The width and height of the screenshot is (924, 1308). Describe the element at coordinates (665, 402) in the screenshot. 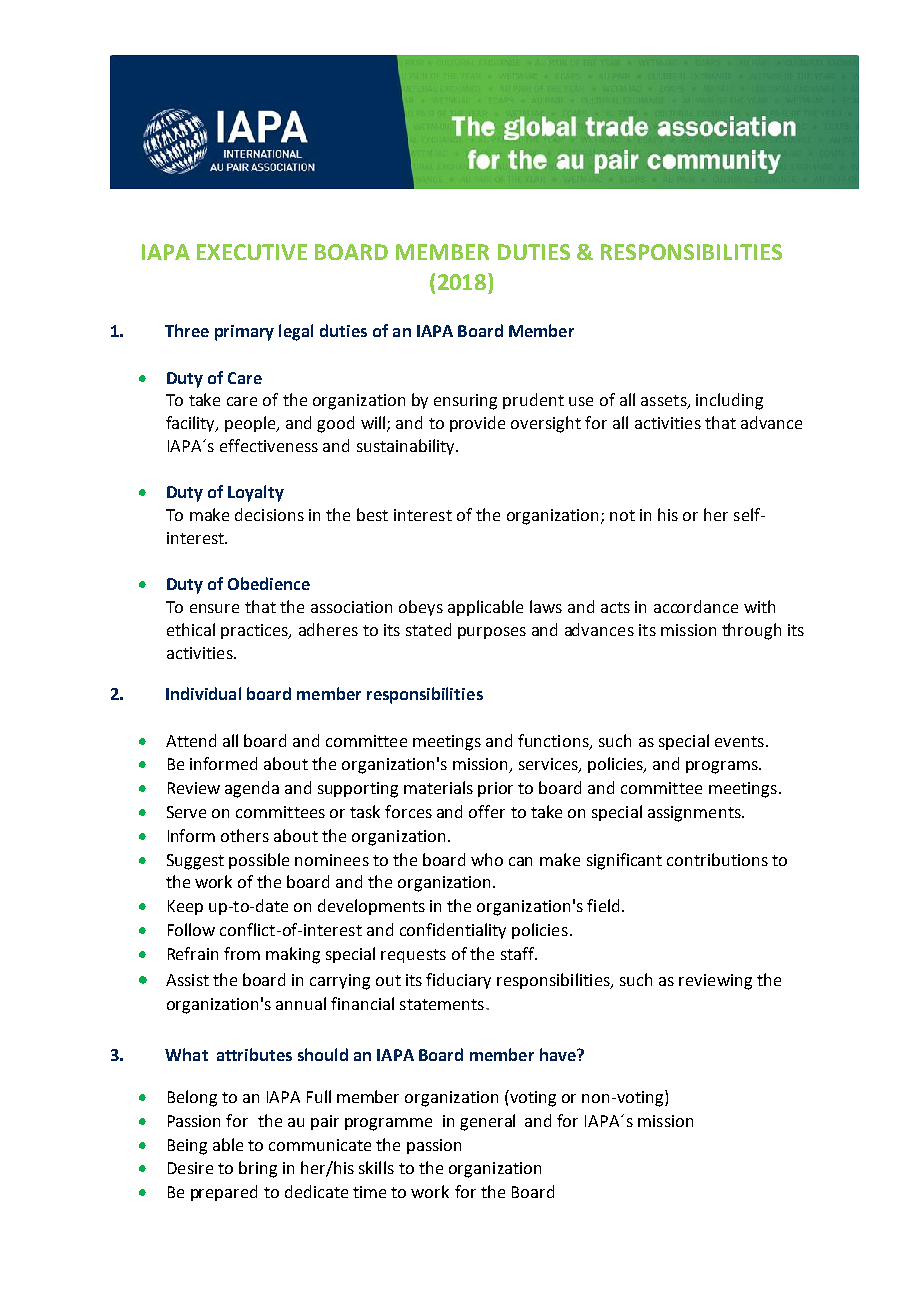

I see `assets` at that location.
